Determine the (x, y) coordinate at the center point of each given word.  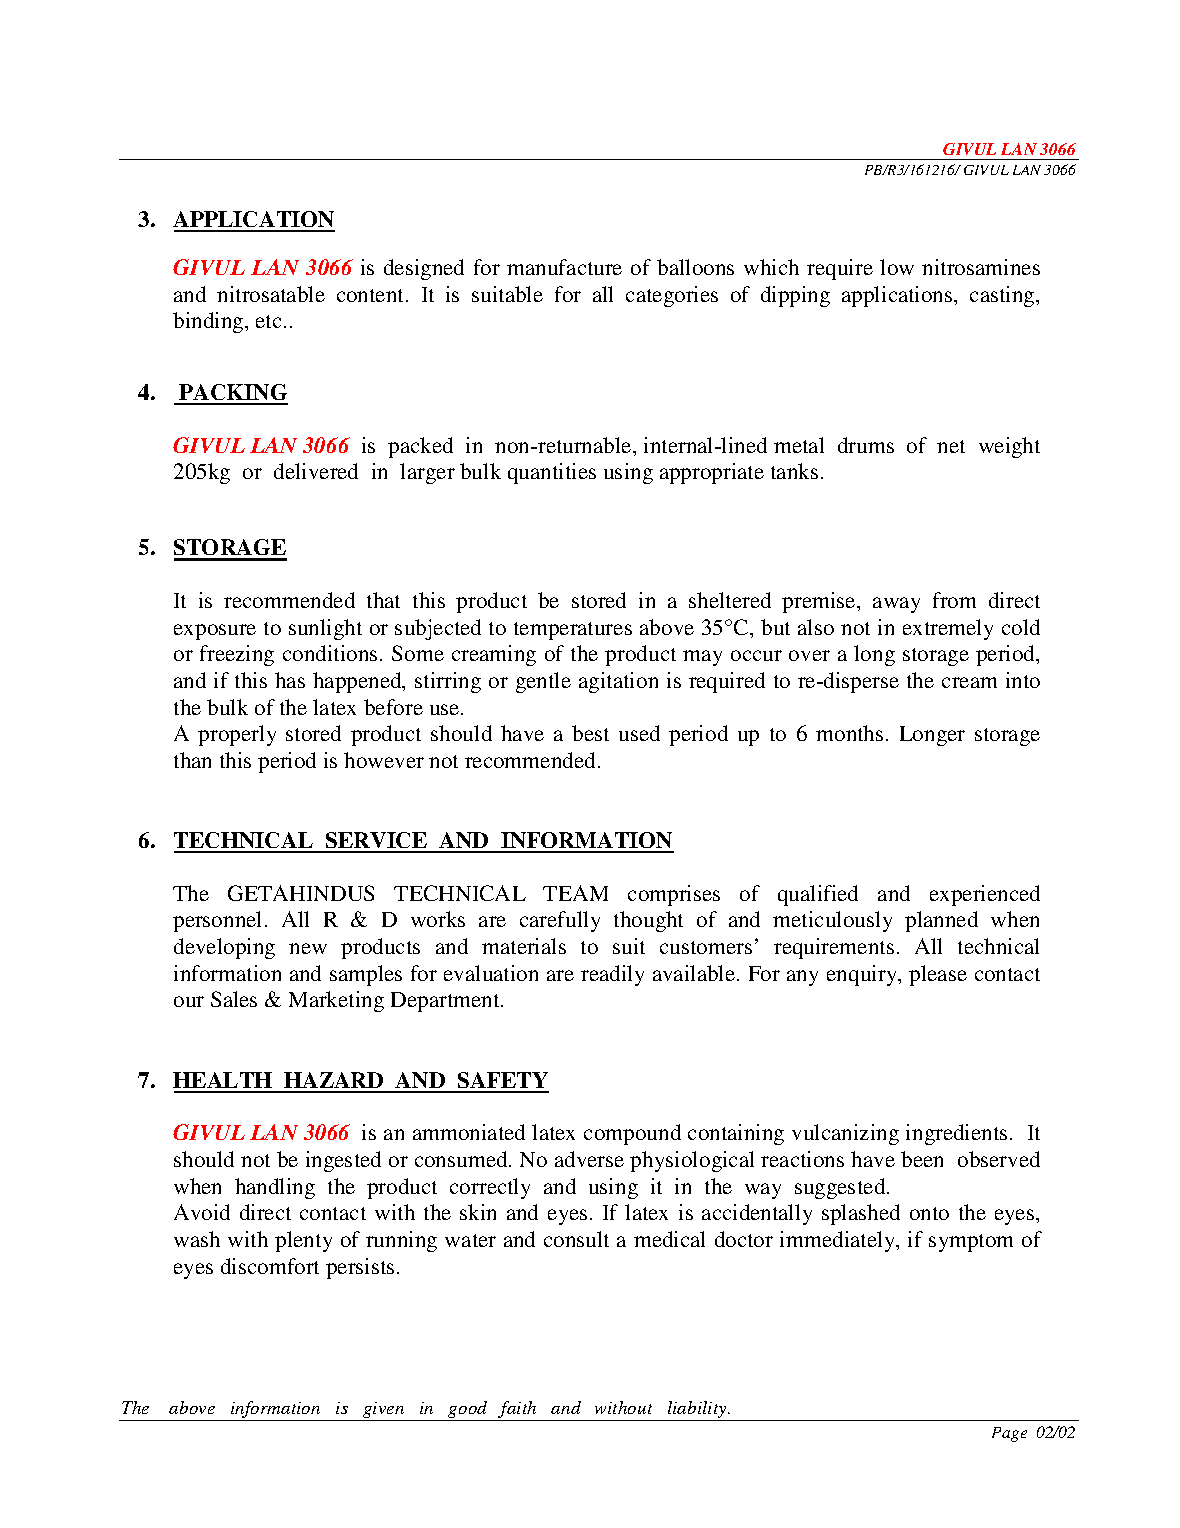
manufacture (564, 267)
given (384, 1411)
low (897, 267)
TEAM (575, 893)
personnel (217, 921)
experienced (985, 895)
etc (268, 321)
